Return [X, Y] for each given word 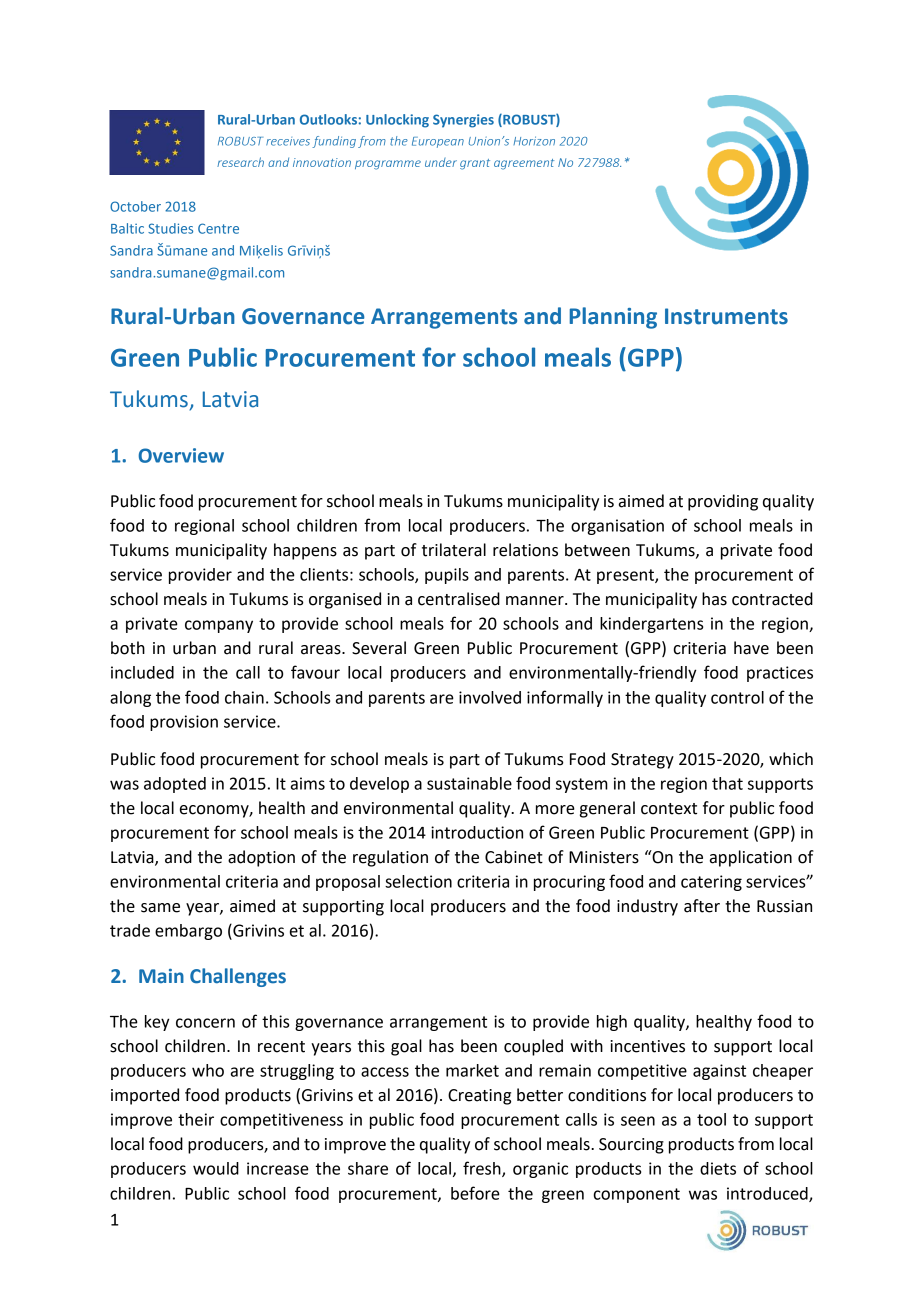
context [669, 809]
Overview [181, 455]
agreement [524, 164]
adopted [175, 785]
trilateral [454, 550]
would [216, 1168]
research [240, 162]
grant [475, 164]
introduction [477, 832]
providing [723, 502]
